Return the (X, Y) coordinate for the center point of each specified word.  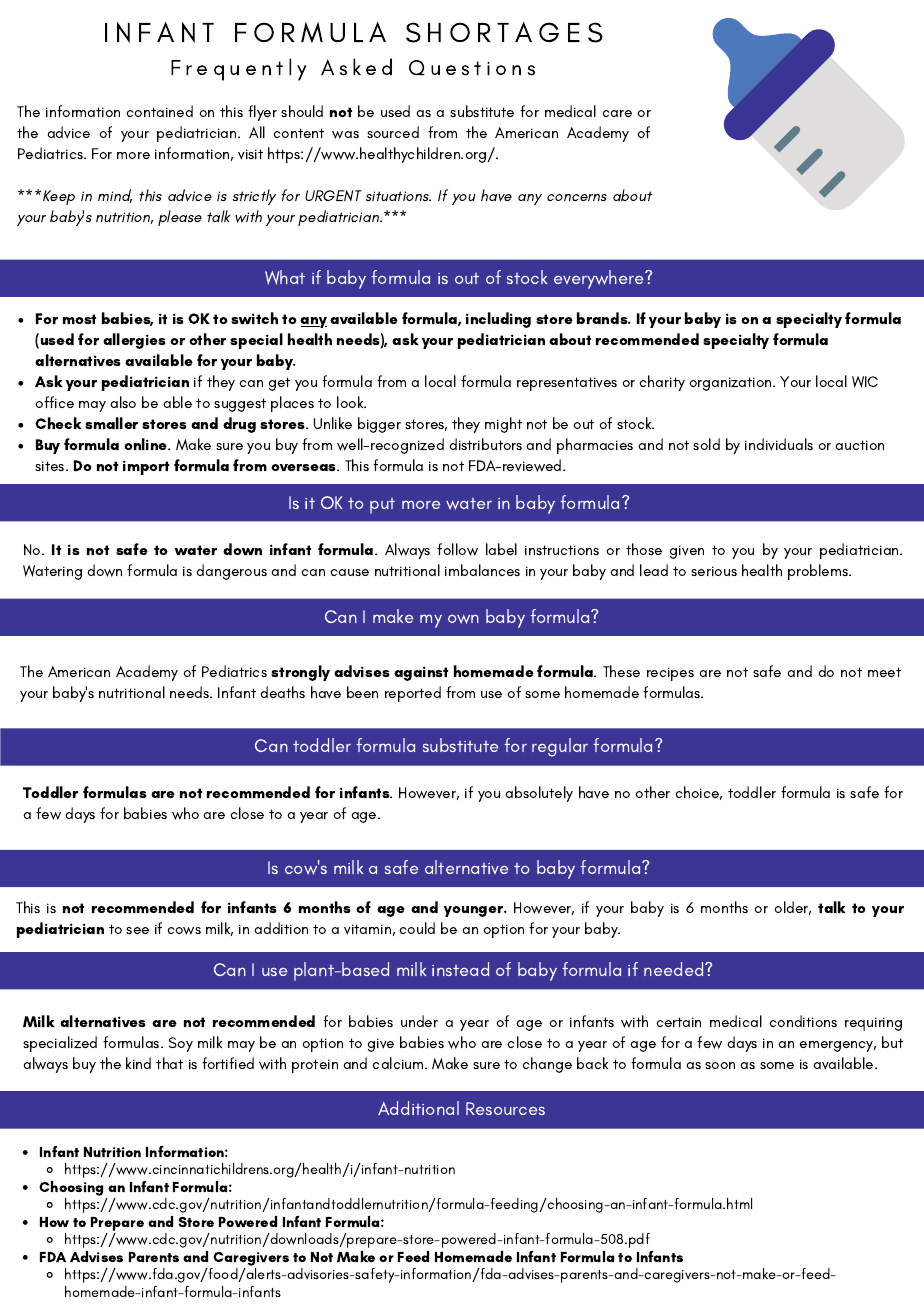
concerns (577, 197)
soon (720, 1065)
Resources (505, 1108)
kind (138, 1063)
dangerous (231, 572)
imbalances (482, 570)
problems (819, 572)
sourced (393, 132)
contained (159, 111)
